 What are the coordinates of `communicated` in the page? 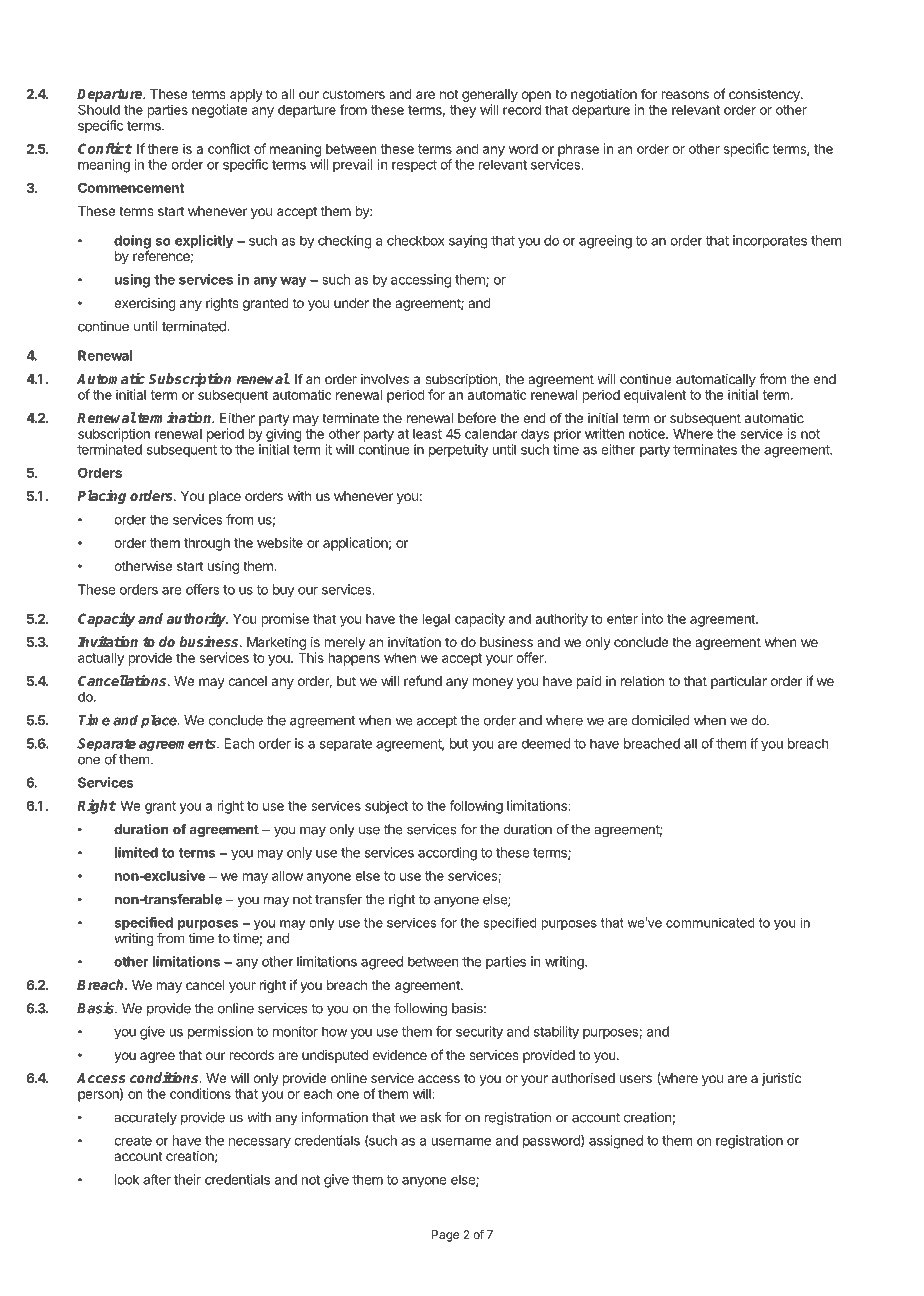 It's located at (710, 922).
